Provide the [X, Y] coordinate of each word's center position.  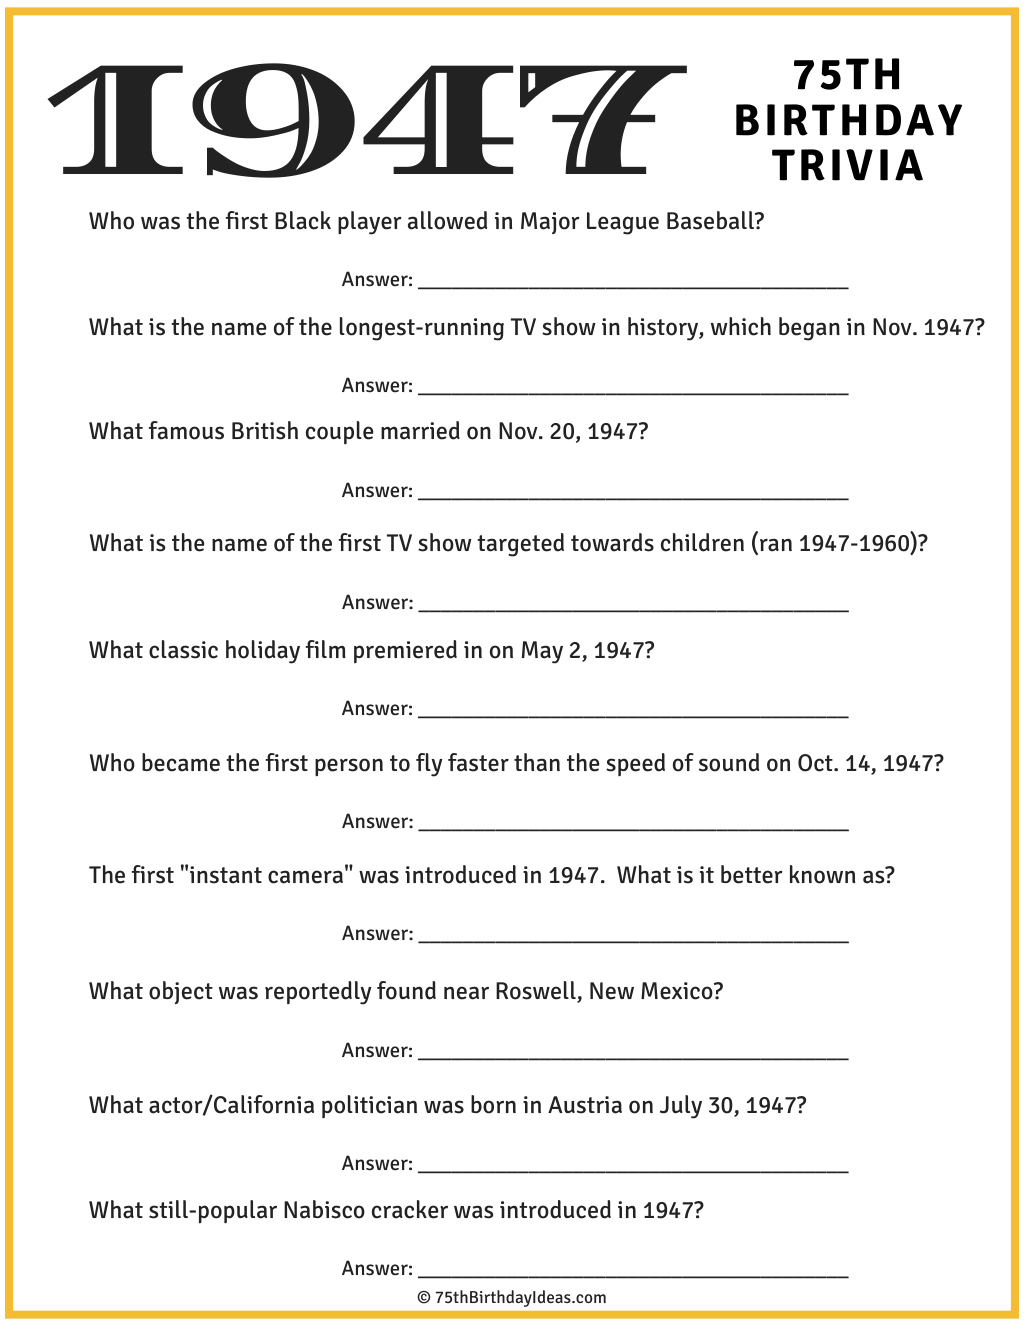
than [537, 762]
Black [303, 220]
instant [226, 875]
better [752, 874]
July [681, 1107]
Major [550, 223]
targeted [520, 545]
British [265, 430]
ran [776, 545]
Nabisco [324, 1209]
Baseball [711, 220]
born [493, 1104]
